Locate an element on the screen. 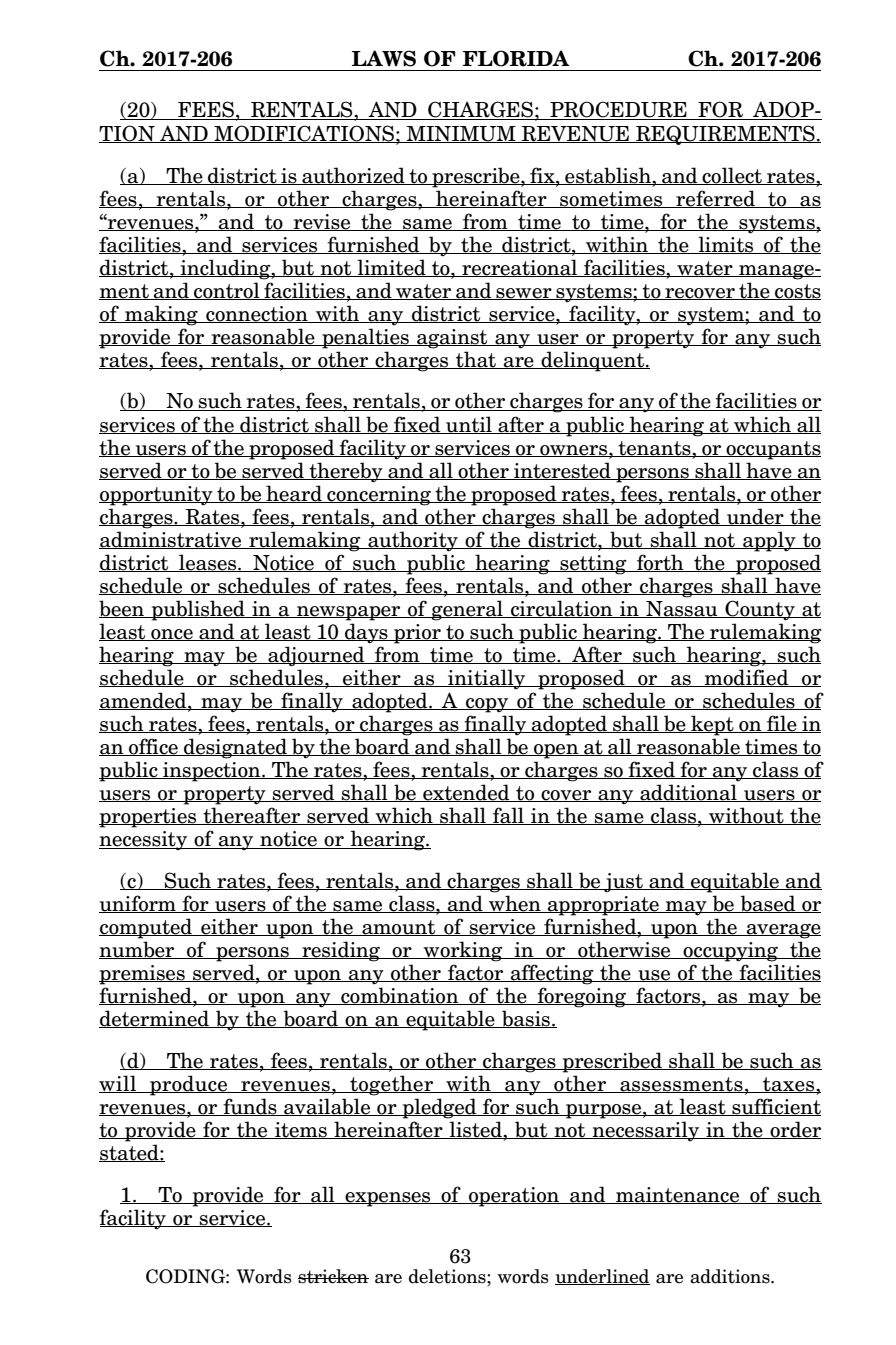 Image resolution: width=896 pixels, height=1345 pixels. MINIMUM is located at coordinates (461, 134).
